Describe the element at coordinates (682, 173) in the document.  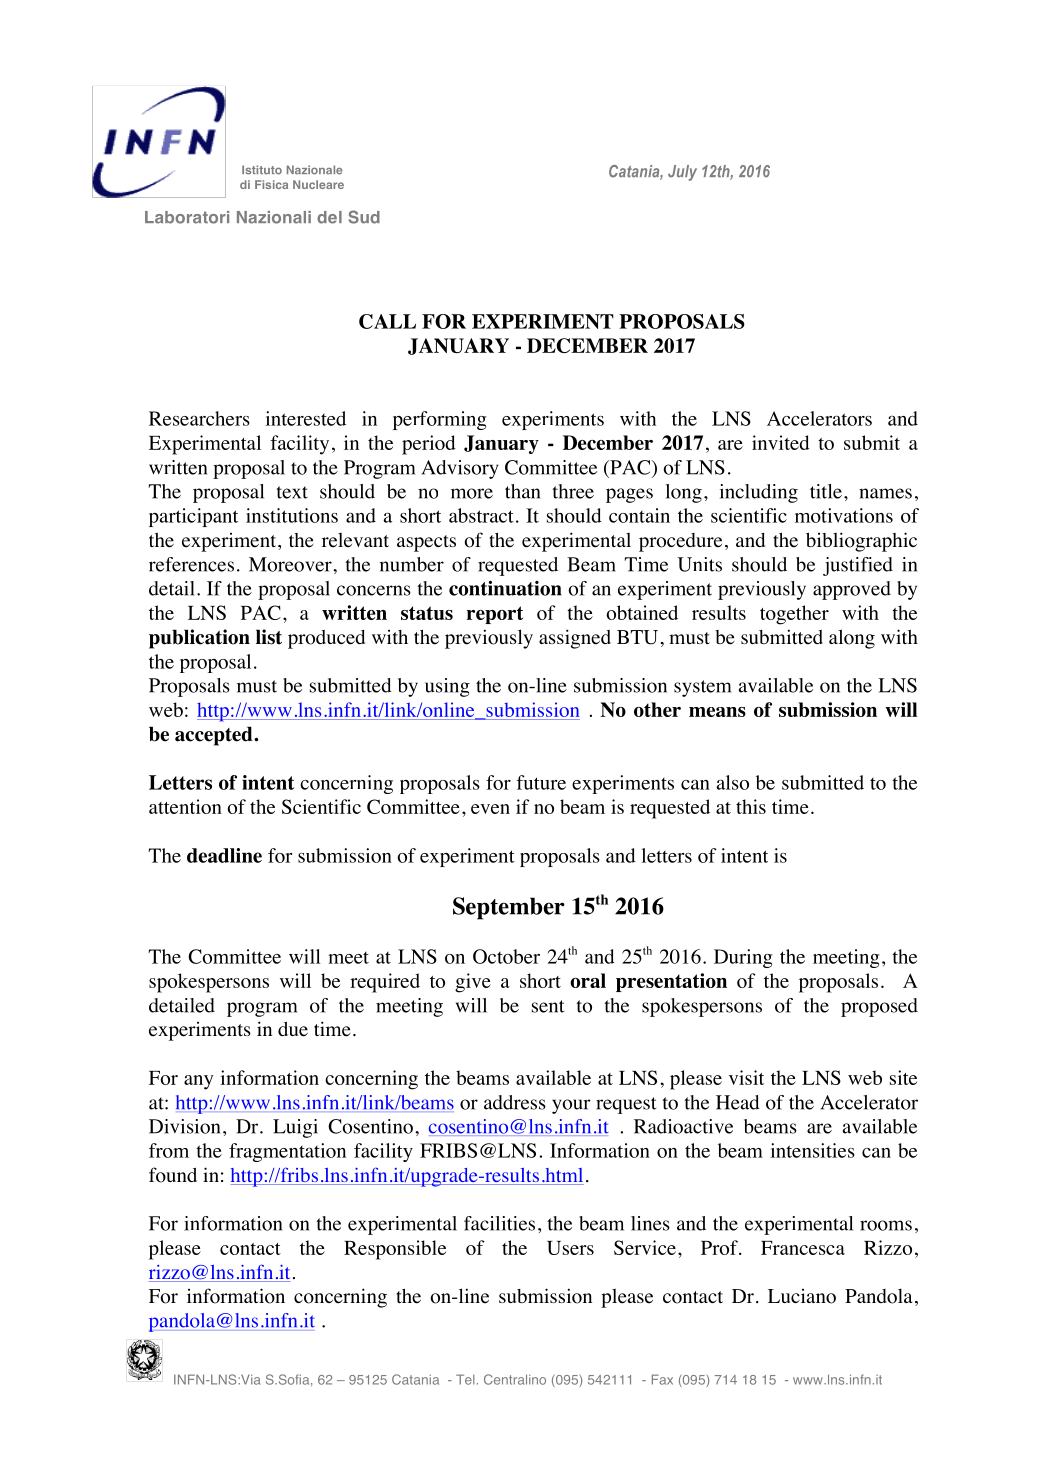
I see `July` at that location.
